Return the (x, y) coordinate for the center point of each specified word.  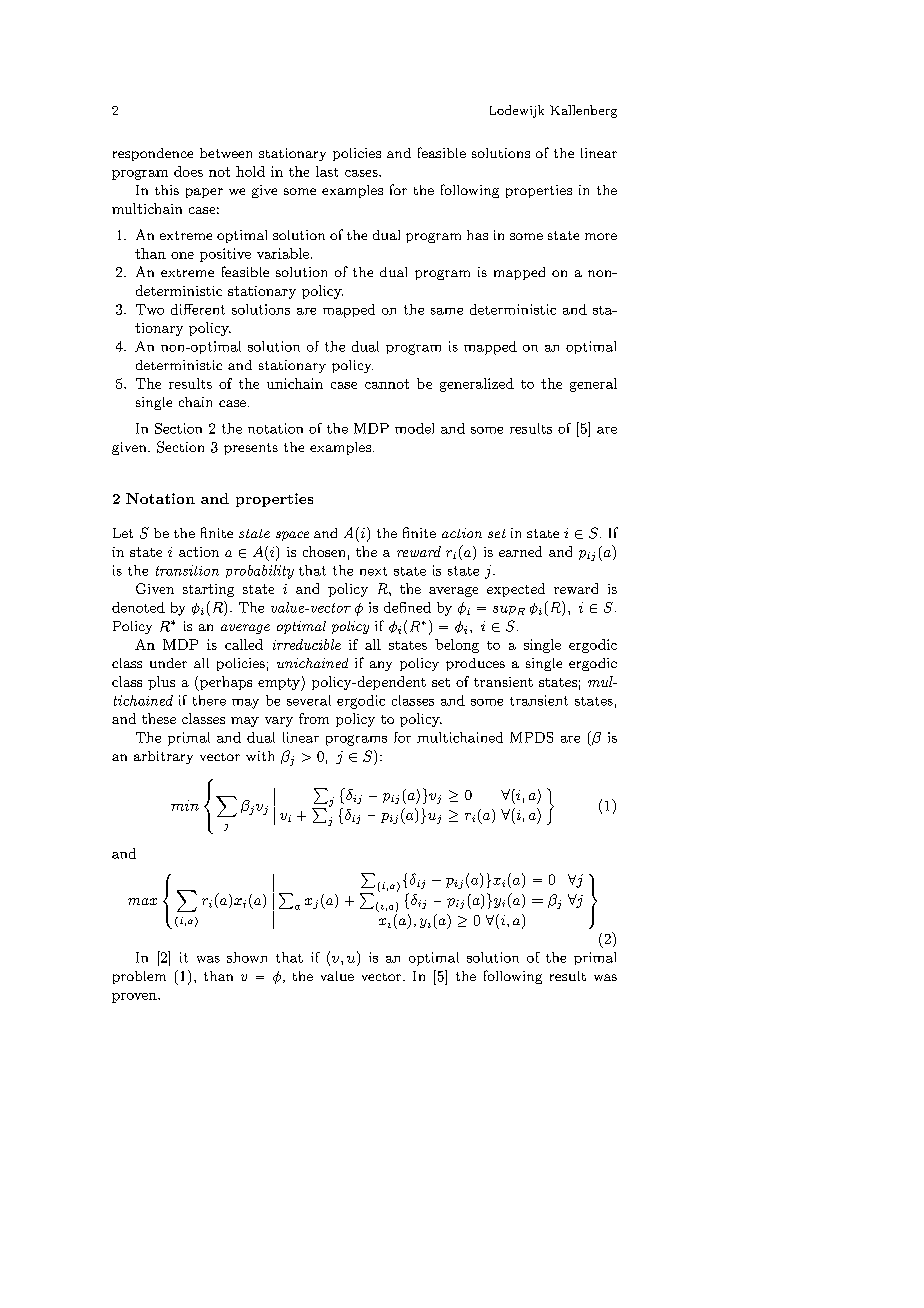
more (601, 236)
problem (139, 977)
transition (187, 570)
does (188, 171)
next (373, 571)
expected (516, 590)
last (327, 171)
